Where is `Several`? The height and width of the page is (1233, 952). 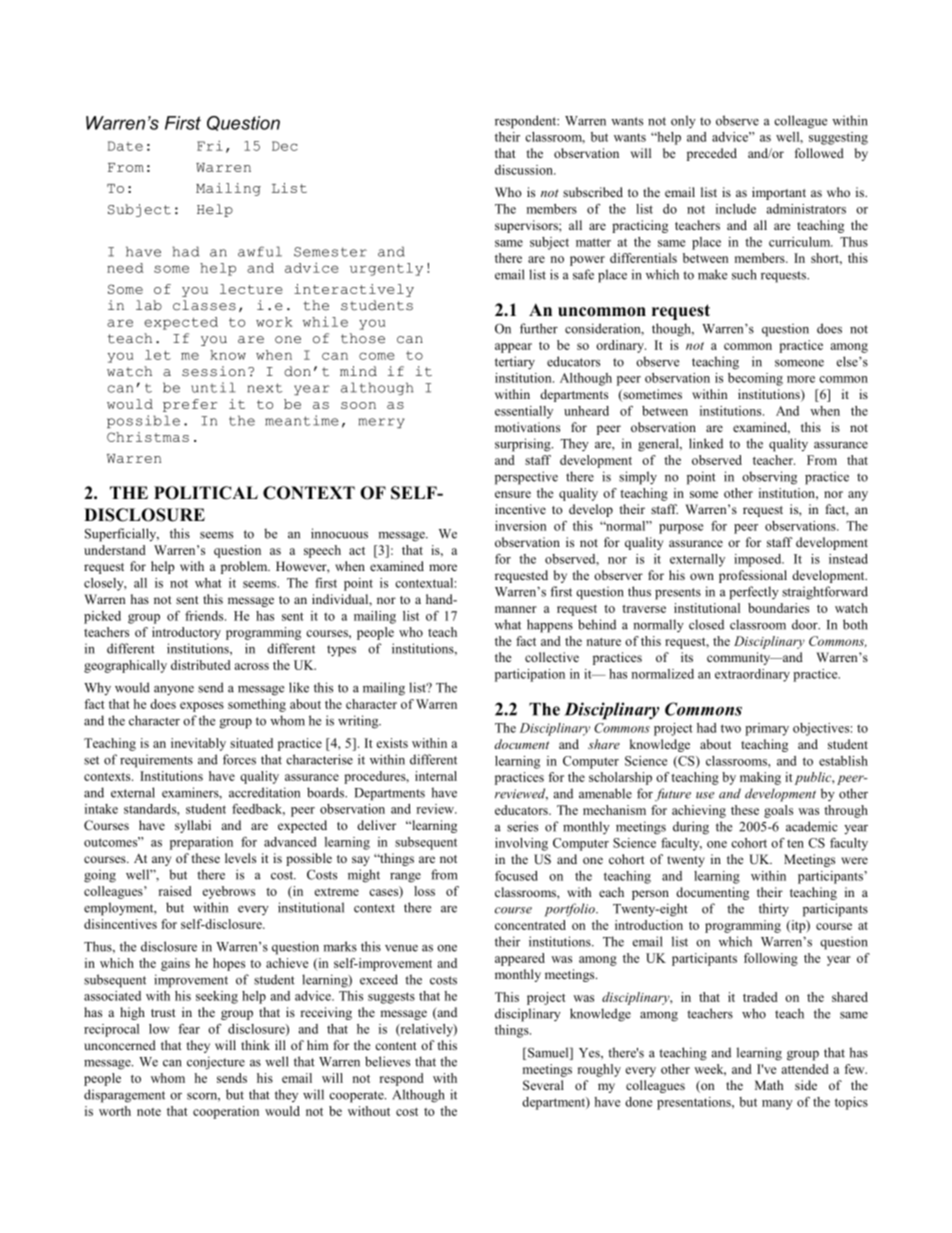
Several is located at coordinates (543, 1085).
